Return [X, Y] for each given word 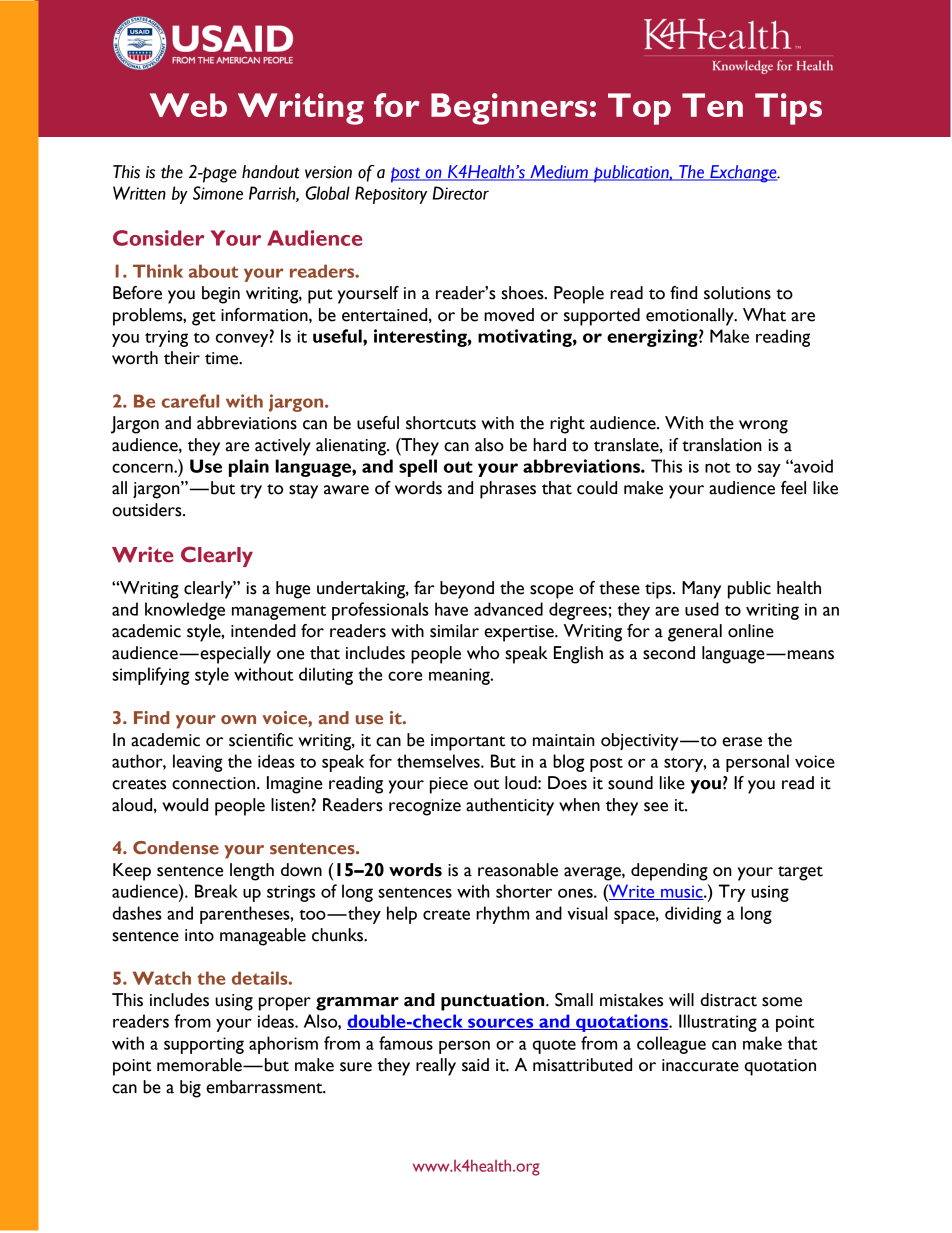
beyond [467, 590]
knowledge [185, 611]
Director [461, 193]
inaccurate [700, 1065]
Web [188, 105]
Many [701, 590]
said [475, 1065]
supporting [204, 1045]
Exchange [743, 174]
